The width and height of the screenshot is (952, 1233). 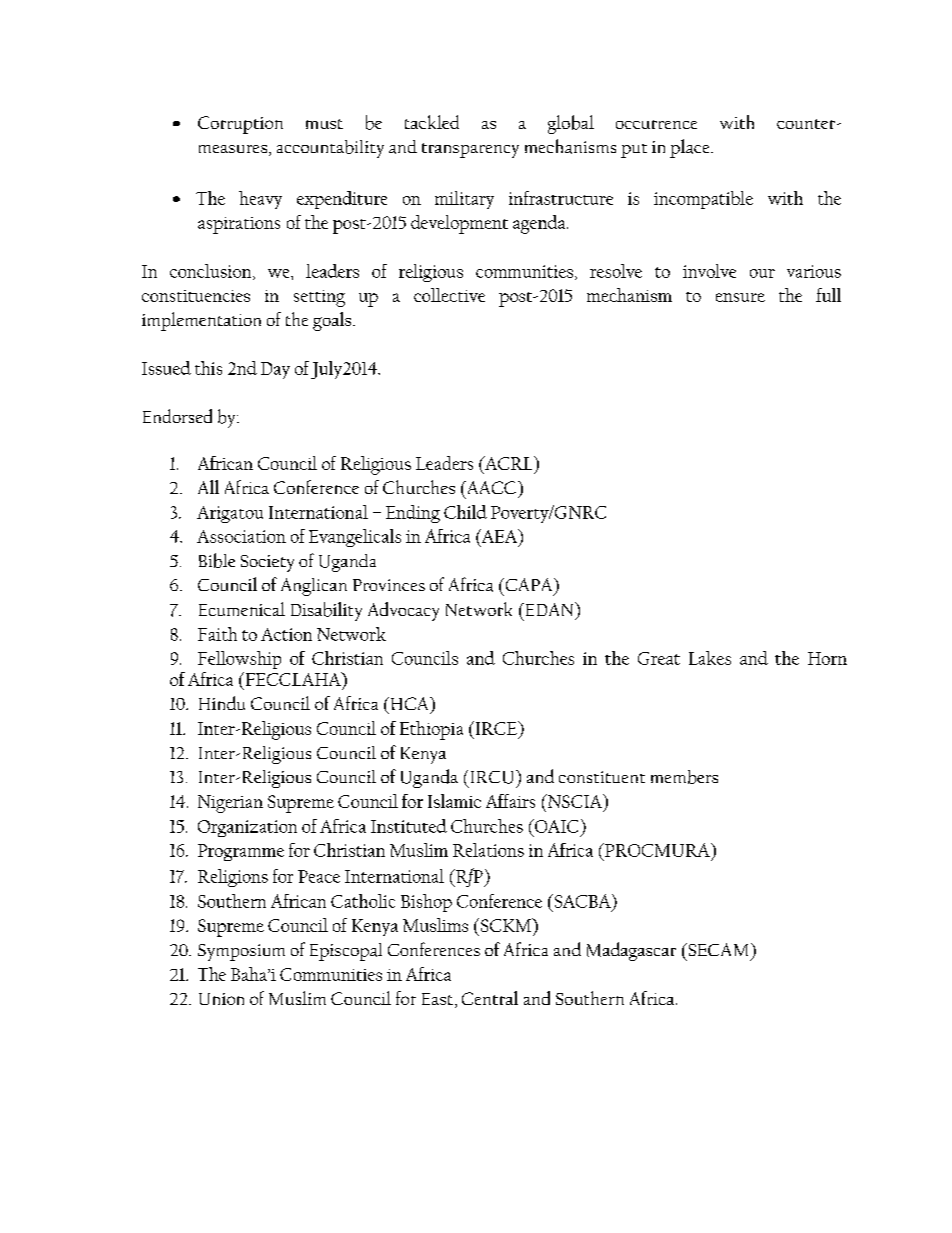 I want to click on AEA, so click(x=500, y=536).
